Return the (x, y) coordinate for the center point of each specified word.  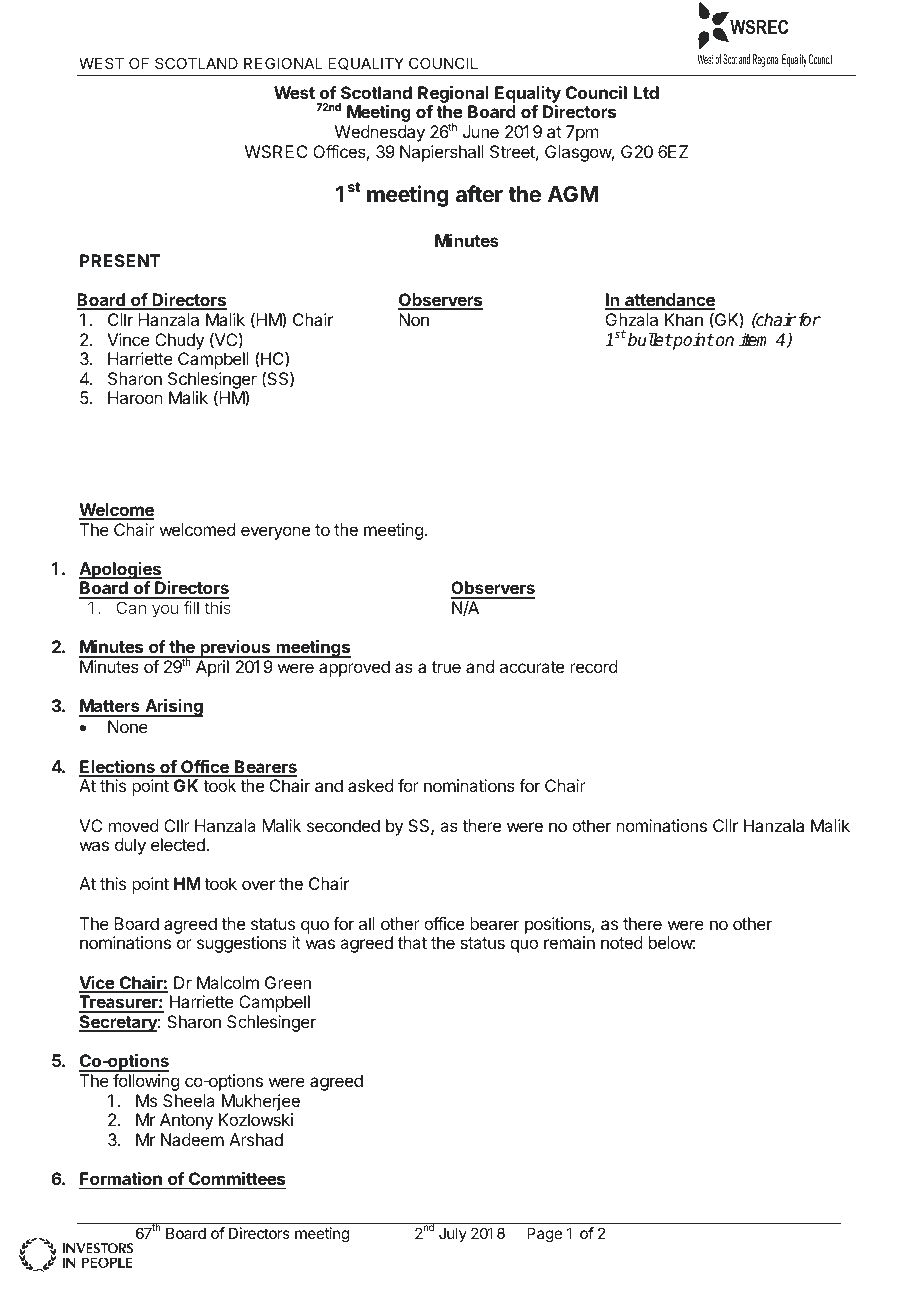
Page (544, 1235)
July (453, 1234)
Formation (121, 1178)
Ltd (646, 92)
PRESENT (120, 260)
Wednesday (380, 133)
